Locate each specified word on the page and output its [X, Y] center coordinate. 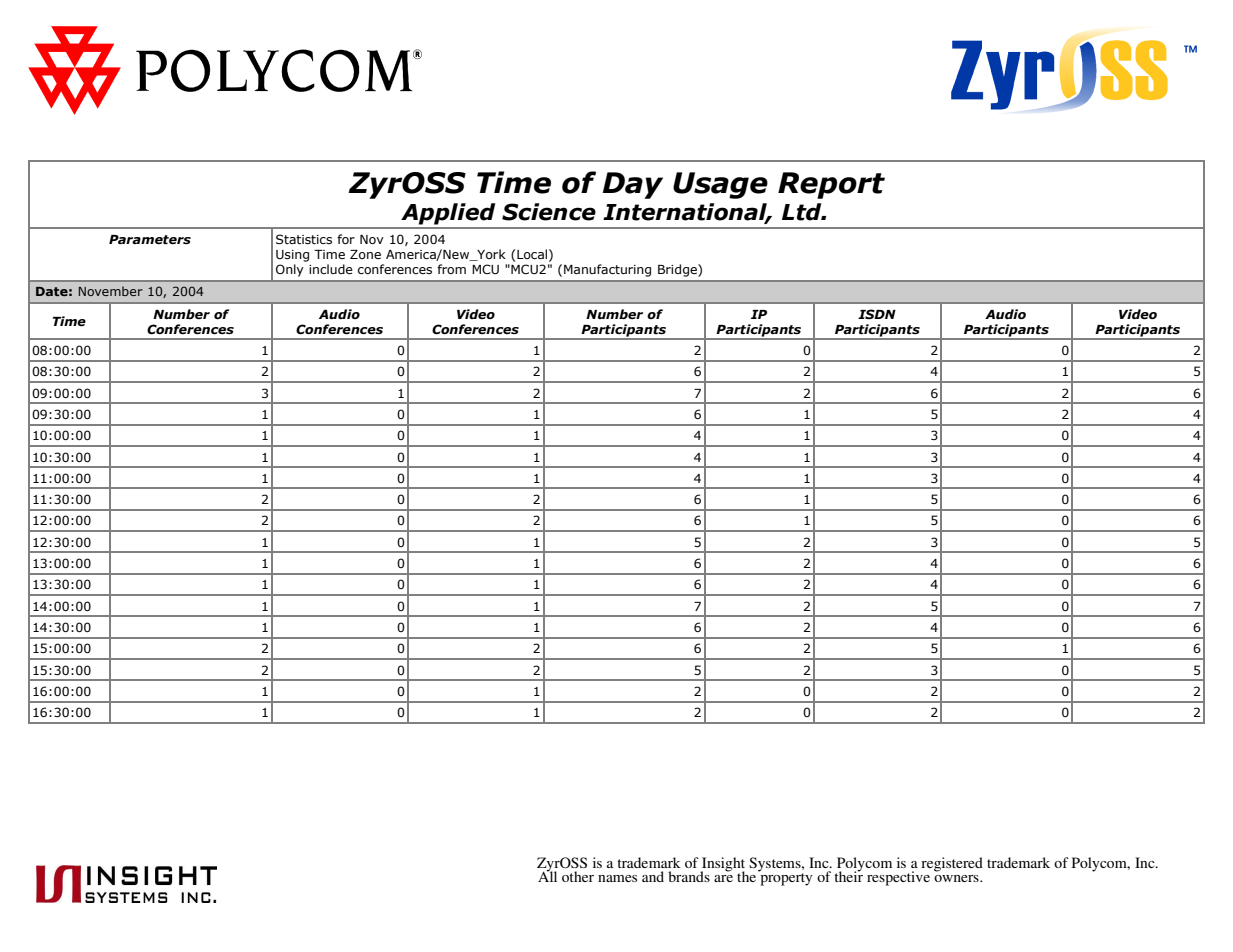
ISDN [877, 314]
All [547, 875]
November [111, 291]
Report [831, 185]
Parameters [150, 240]
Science [549, 212]
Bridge [678, 270]
